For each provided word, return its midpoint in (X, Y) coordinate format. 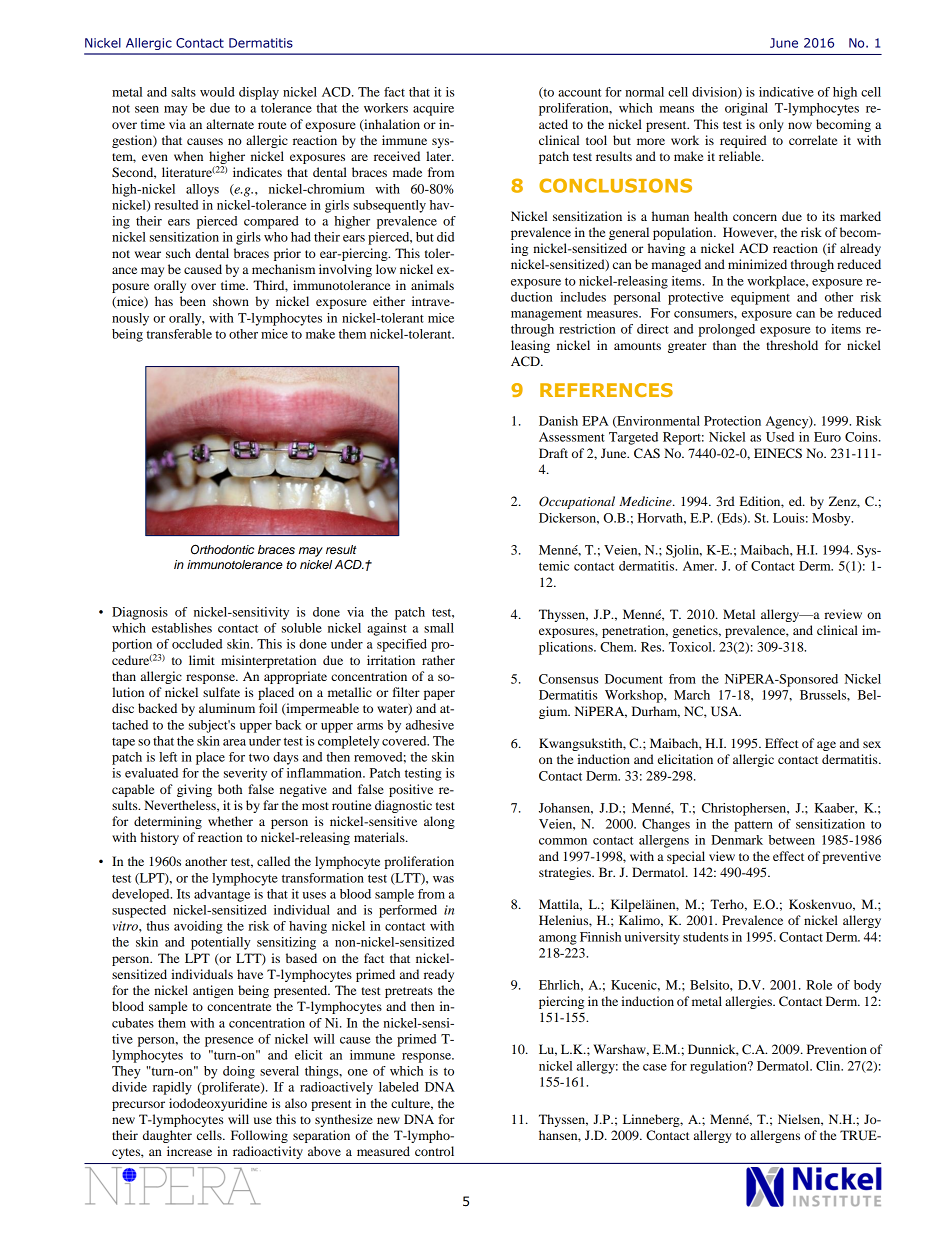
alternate (230, 124)
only (771, 125)
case (655, 1067)
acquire (433, 109)
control (434, 1151)
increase (189, 1151)
